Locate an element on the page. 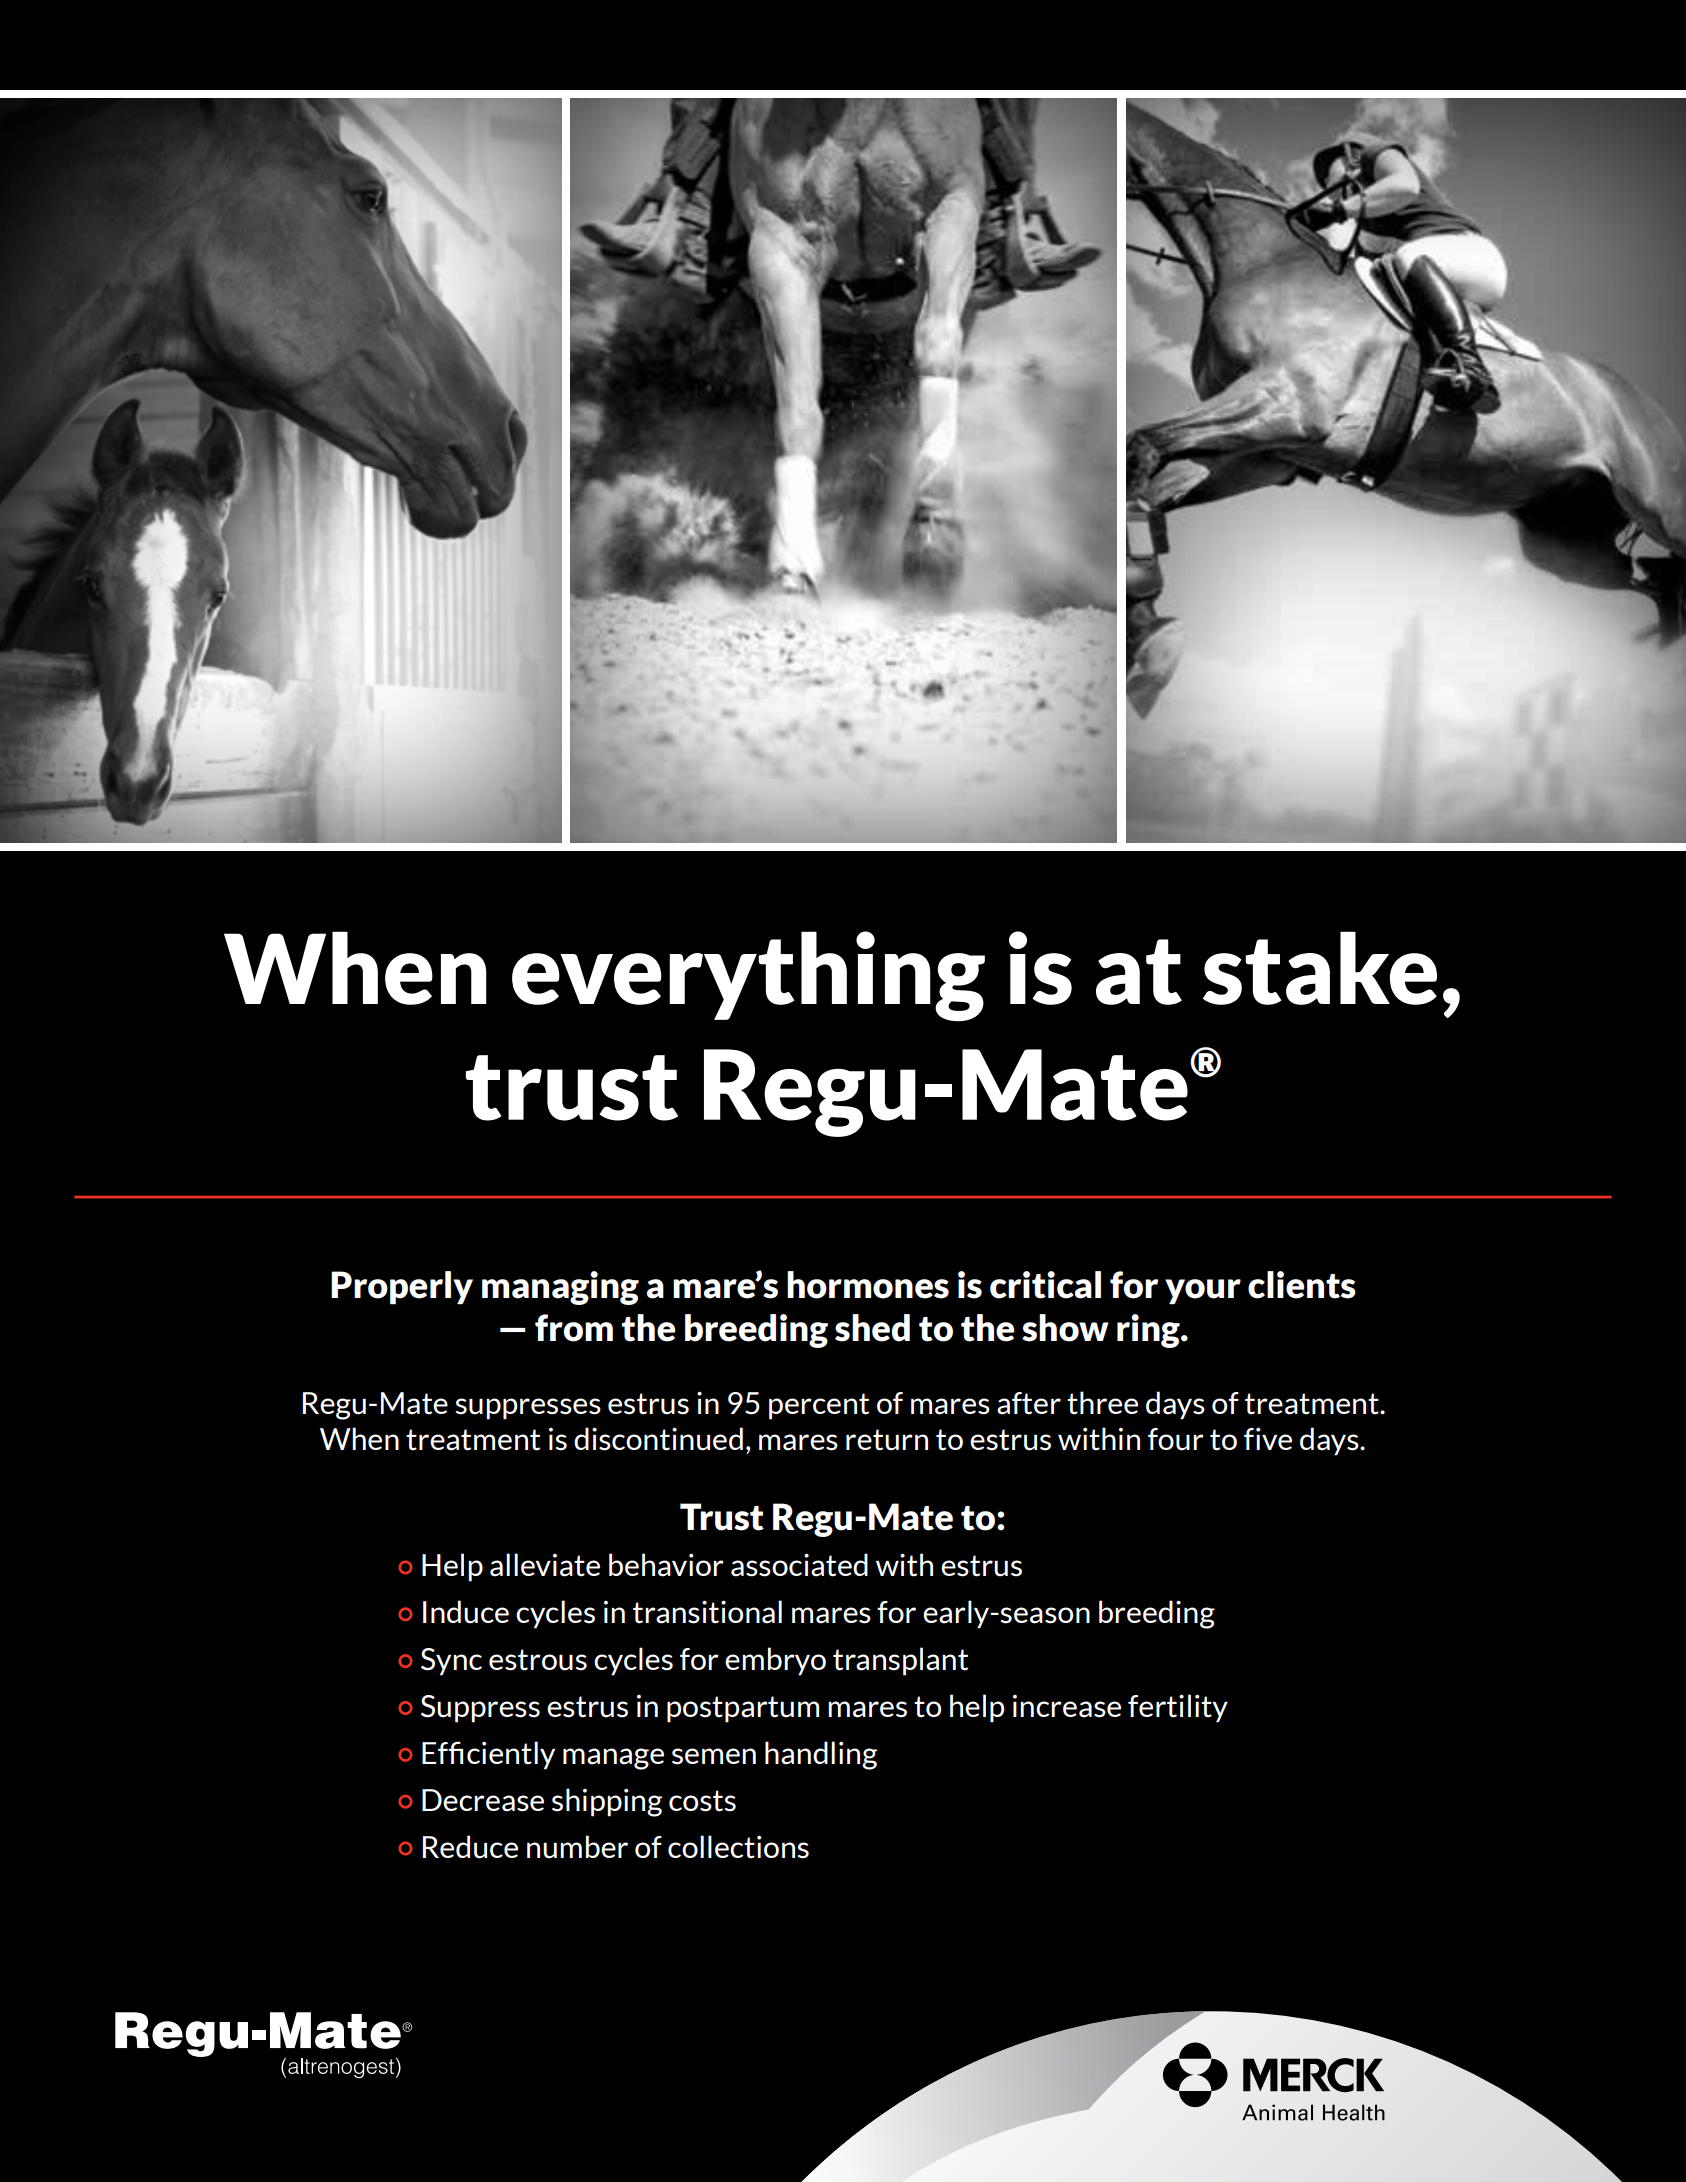 Image resolution: width=1686 pixels, height=2182 pixels. collections is located at coordinates (738, 1847).
